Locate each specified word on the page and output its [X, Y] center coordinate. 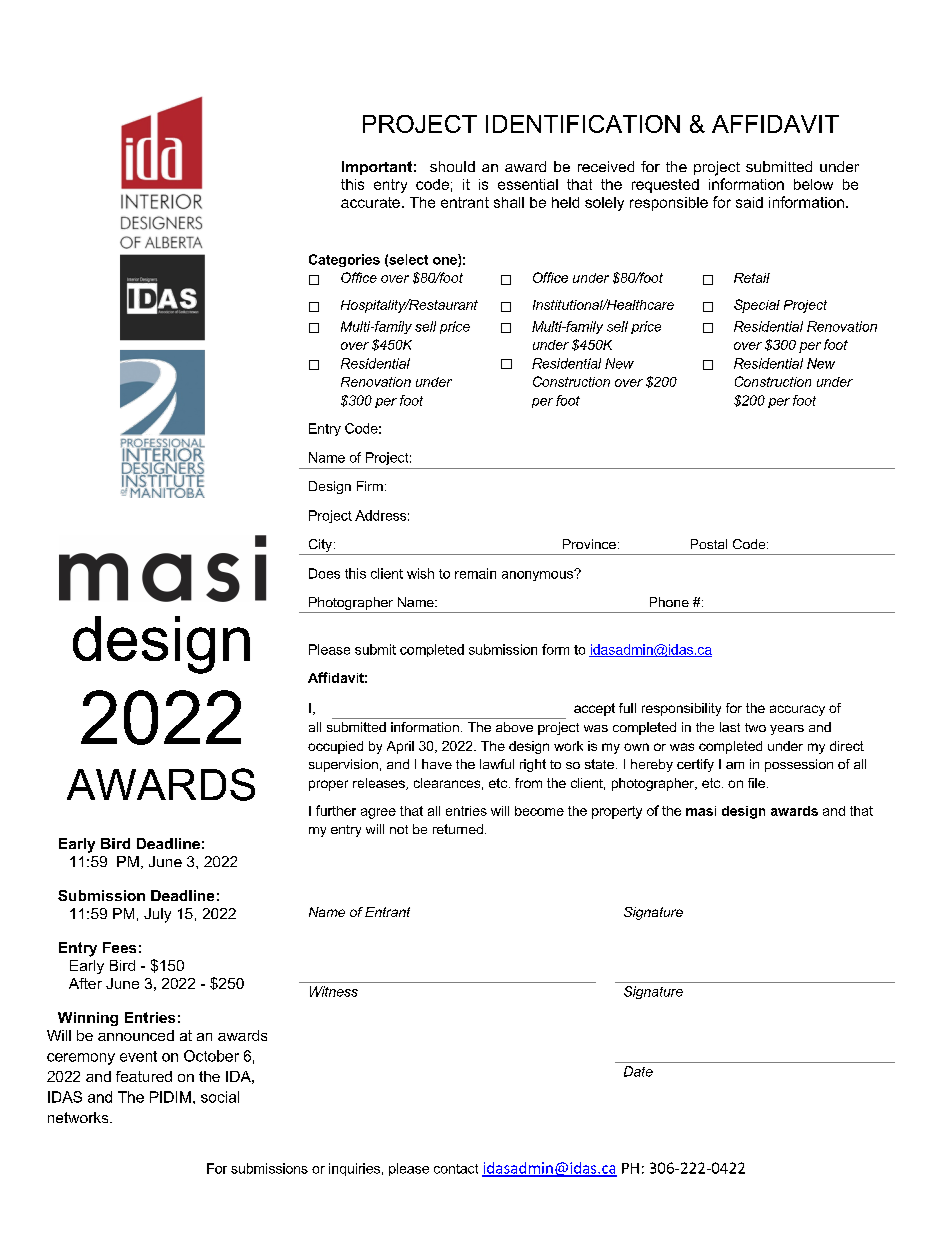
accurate [370, 202]
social [220, 1097]
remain [475, 573]
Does [324, 573]
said [749, 202]
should [452, 166]
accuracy [797, 710]
